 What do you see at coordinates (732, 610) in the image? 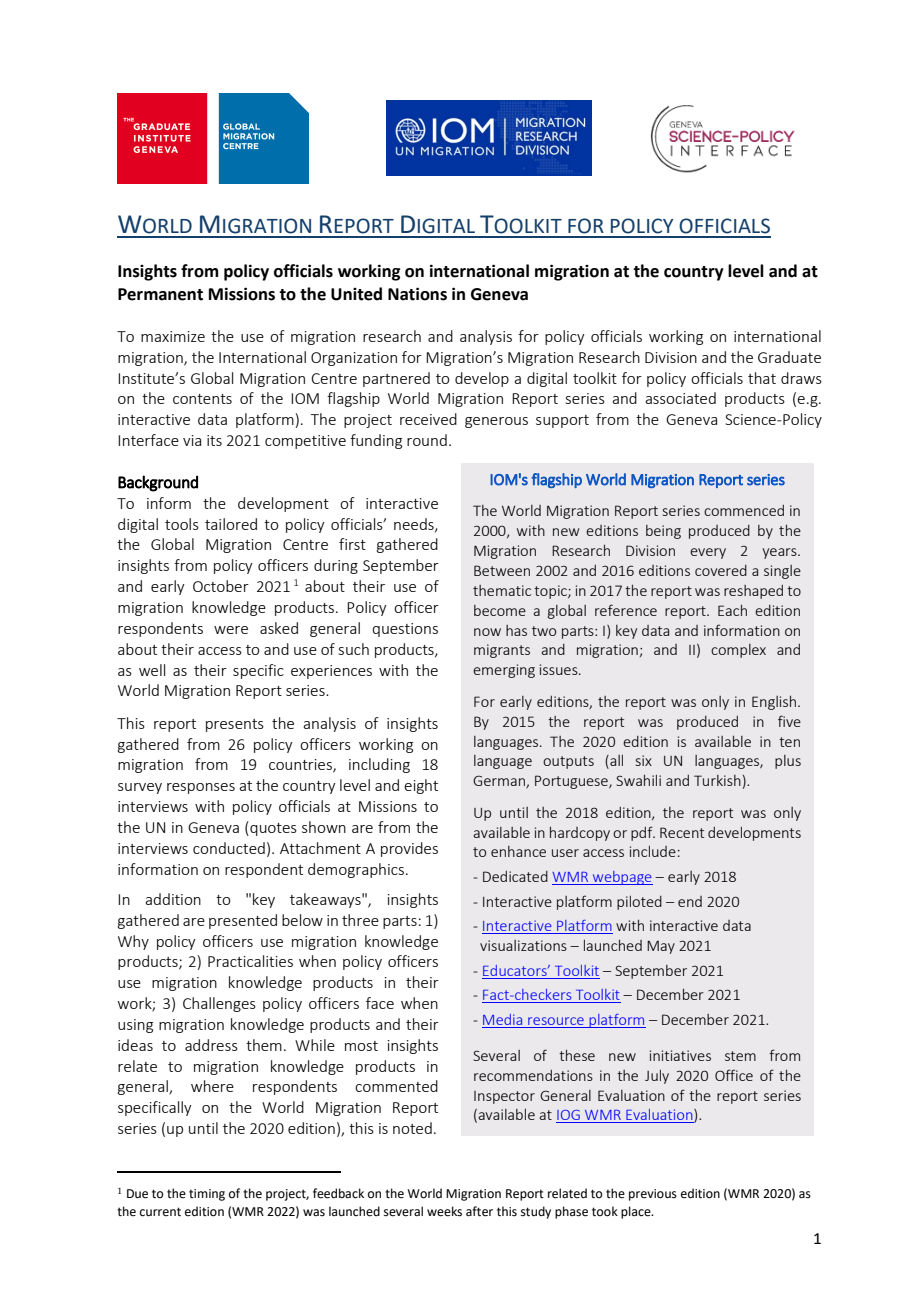
I see `Each` at bounding box center [732, 610].
